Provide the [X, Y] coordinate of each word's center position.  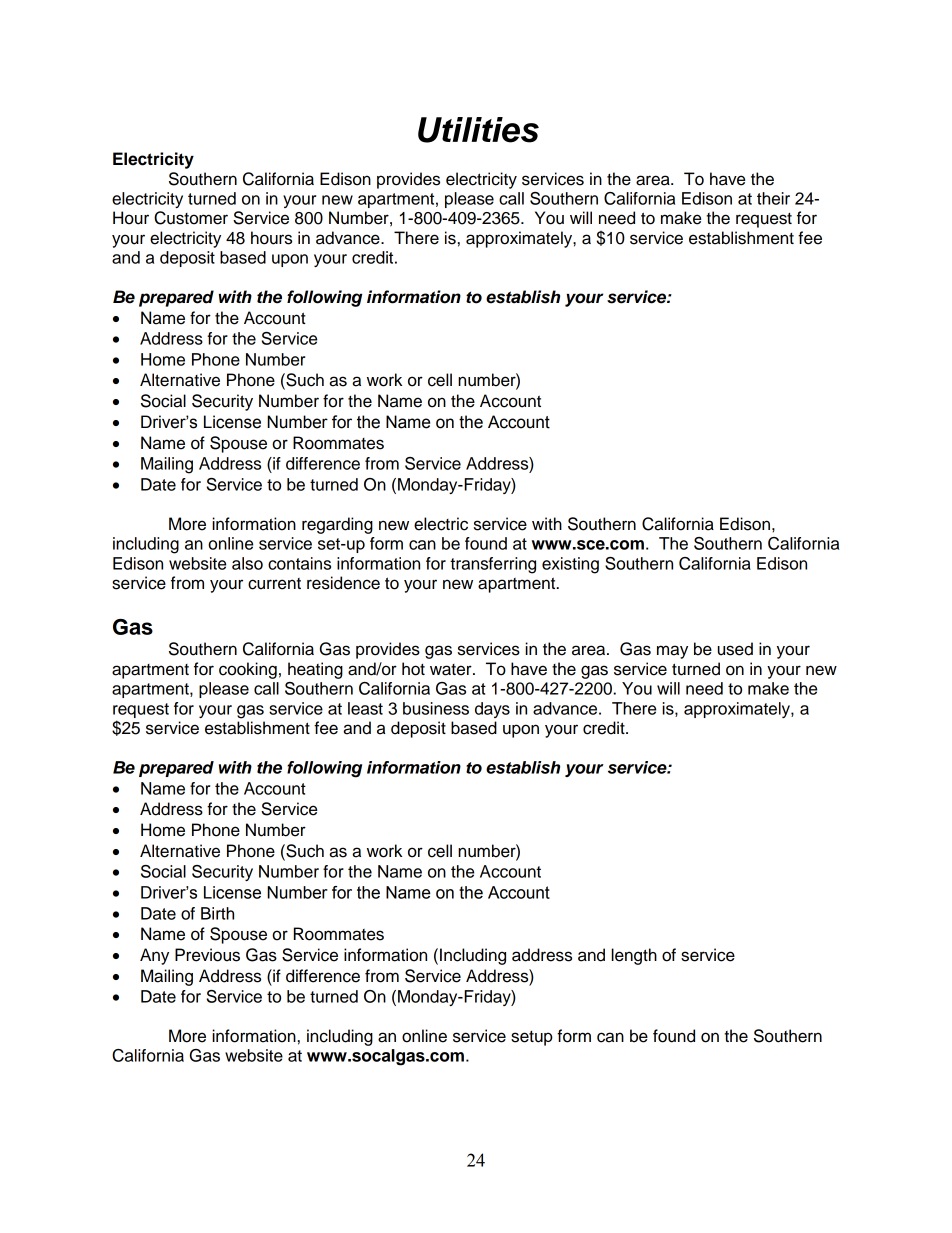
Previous [207, 955]
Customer [191, 218]
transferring [493, 565]
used [735, 649]
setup [532, 1038]
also [247, 563]
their [773, 198]
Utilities [478, 130]
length [634, 956]
